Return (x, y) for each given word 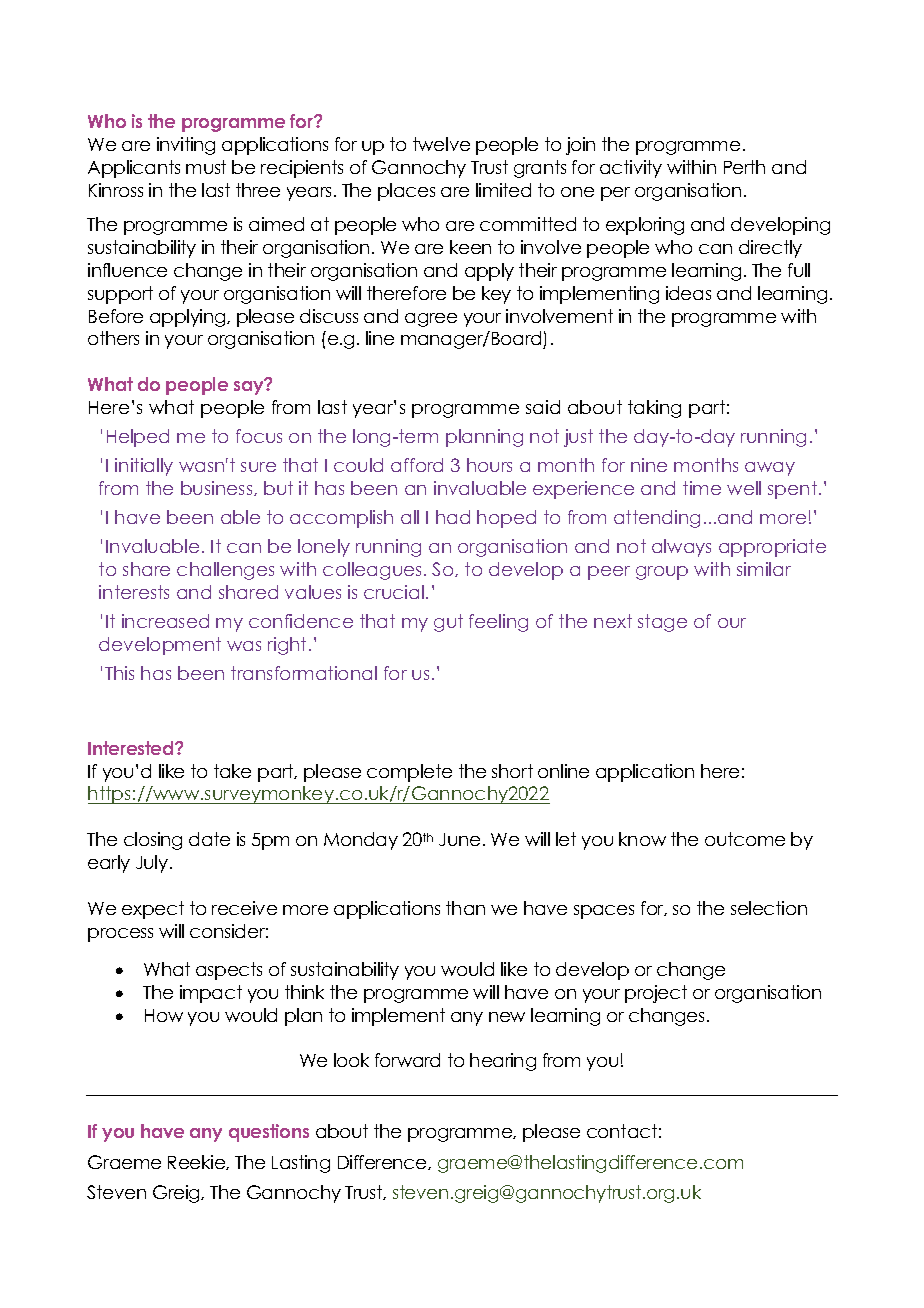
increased (165, 621)
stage (662, 623)
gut (448, 623)
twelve (441, 144)
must (206, 167)
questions (269, 1133)
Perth (744, 167)
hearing (503, 1062)
